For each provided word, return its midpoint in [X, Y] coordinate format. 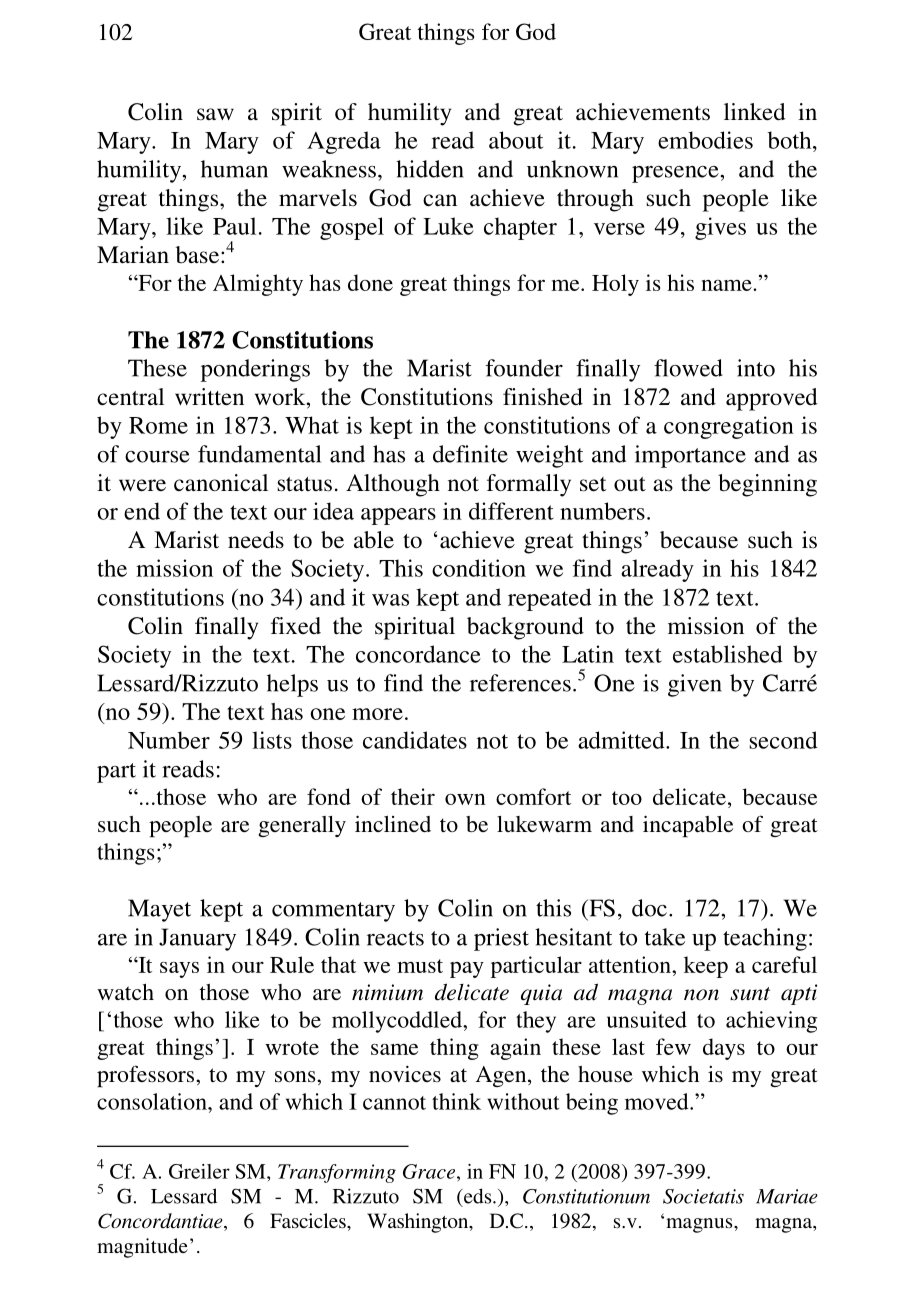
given [695, 685]
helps [292, 685]
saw [215, 114]
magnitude [142, 1248]
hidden [430, 169]
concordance [418, 654]
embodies [705, 140]
